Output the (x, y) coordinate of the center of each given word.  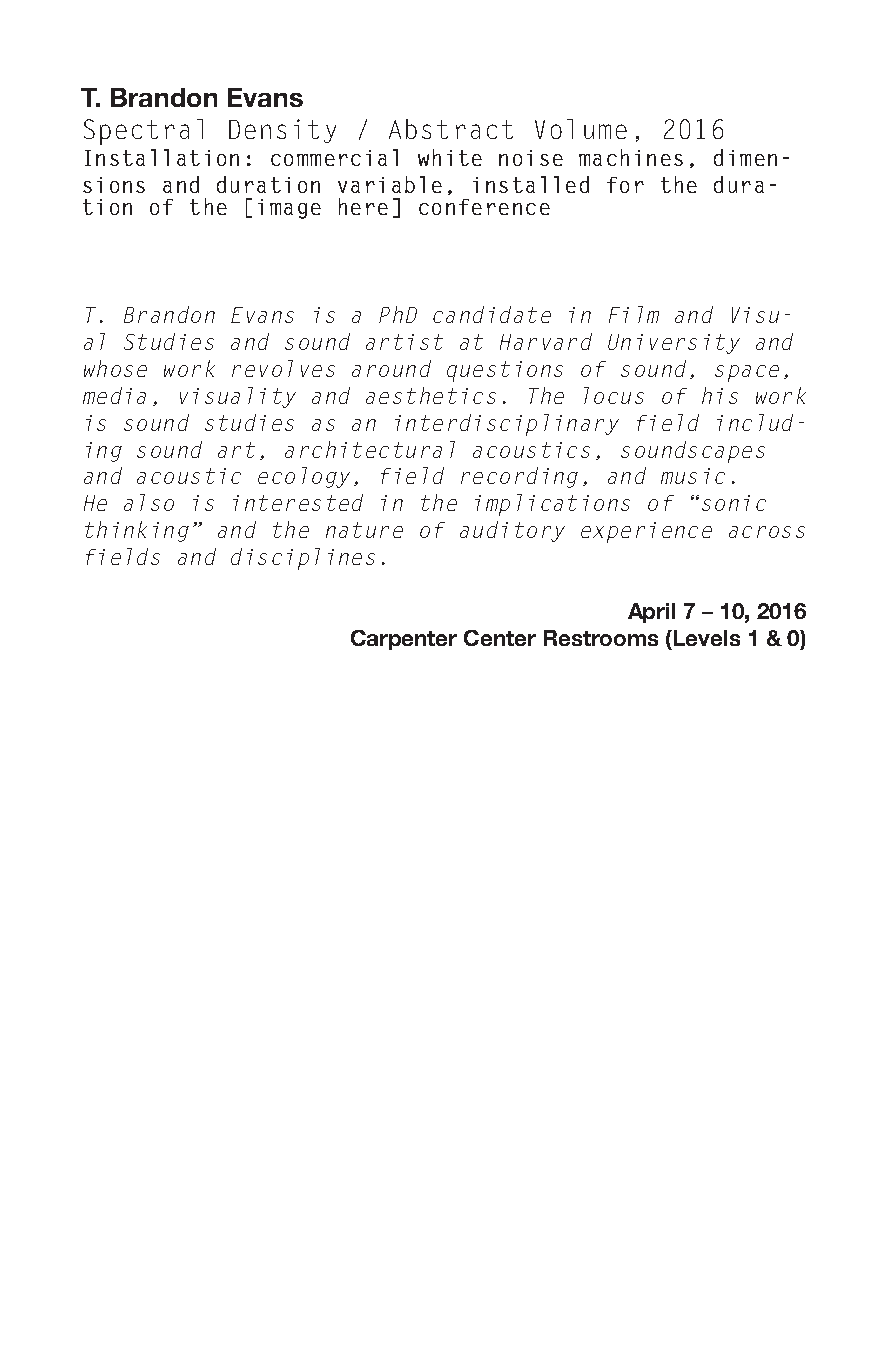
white (450, 157)
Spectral (143, 132)
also (149, 502)
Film (634, 314)
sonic (734, 503)
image (289, 209)
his (720, 395)
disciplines (303, 559)
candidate (492, 314)
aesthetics (431, 395)
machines (631, 157)
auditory (512, 531)
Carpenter (404, 640)
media (114, 395)
